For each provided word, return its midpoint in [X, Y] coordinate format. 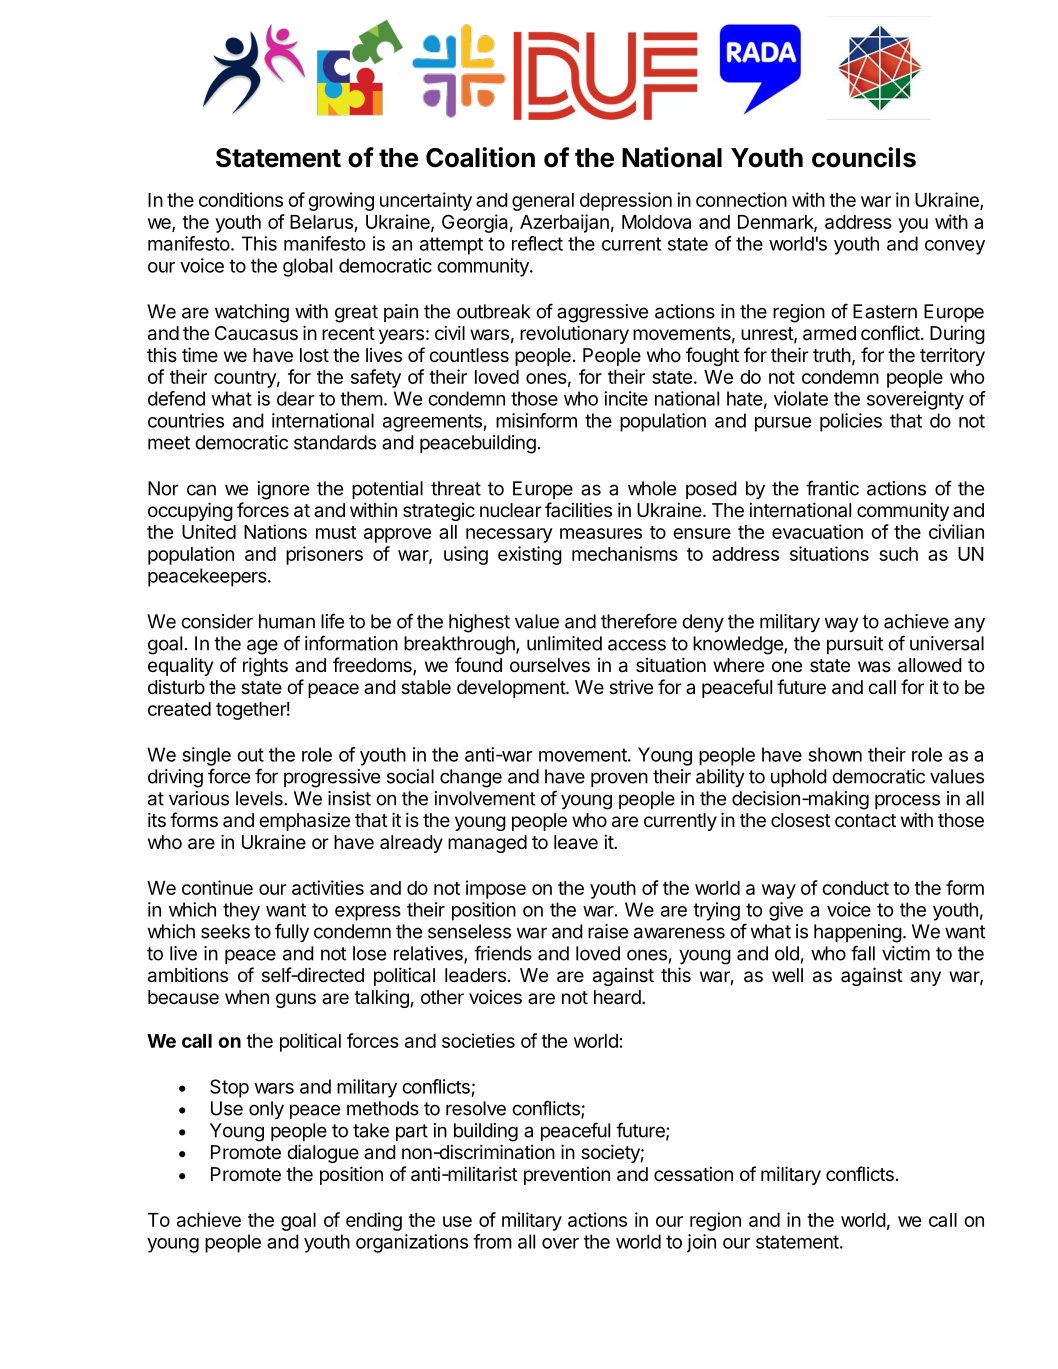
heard [617, 997]
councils [864, 157]
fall [863, 953]
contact [865, 821]
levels [260, 798]
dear [296, 398]
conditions [241, 199]
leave [576, 842]
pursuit [855, 645]
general [543, 202]
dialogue [323, 1153]
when [247, 997]
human [287, 621]
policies [851, 422]
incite [626, 398]
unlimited [564, 643]
